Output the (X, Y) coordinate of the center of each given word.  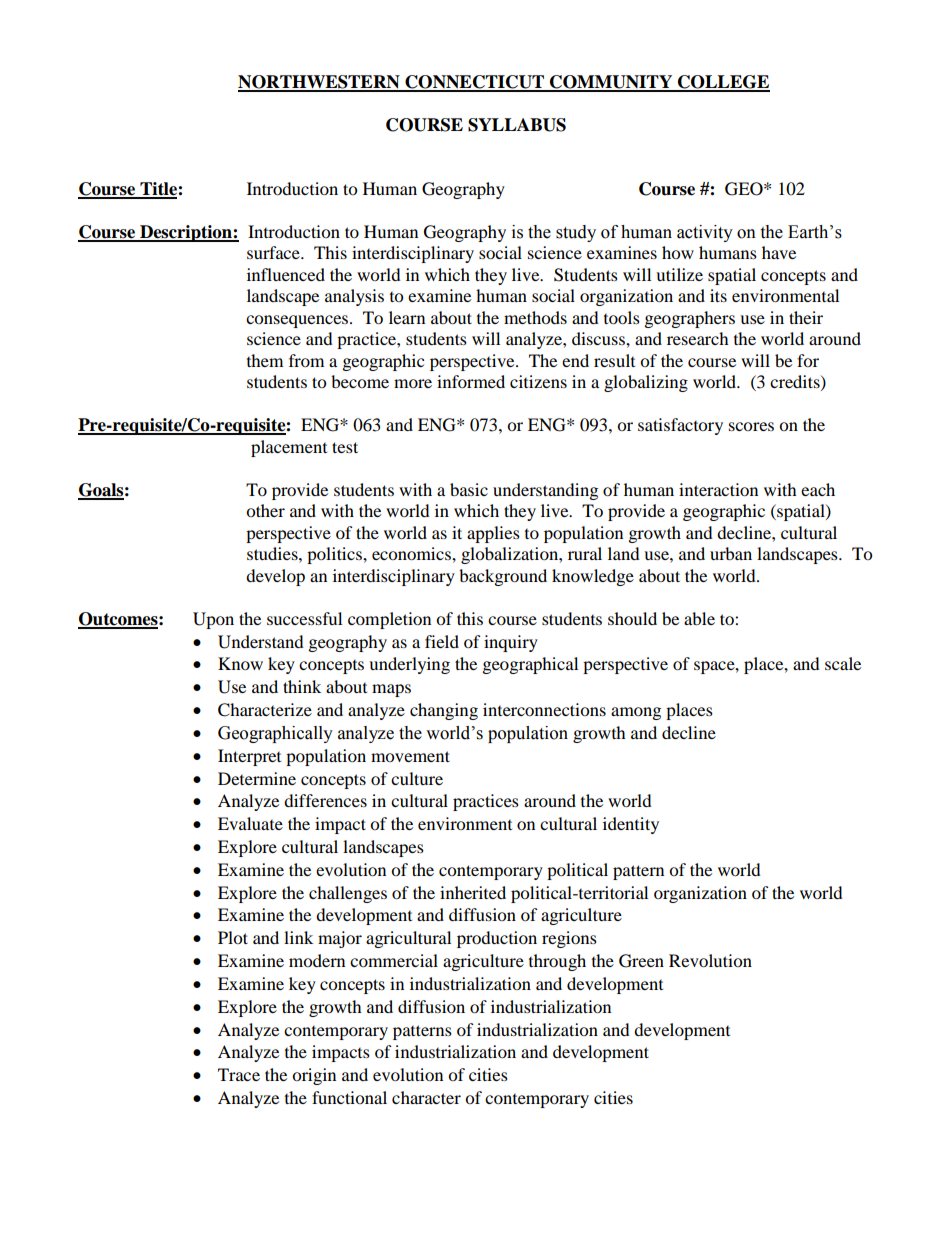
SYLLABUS (517, 125)
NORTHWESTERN (320, 83)
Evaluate (250, 823)
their (806, 317)
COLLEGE (723, 83)
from (306, 360)
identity (631, 825)
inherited (473, 892)
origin (314, 1076)
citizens (538, 381)
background (503, 577)
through (557, 962)
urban (731, 553)
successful (304, 618)
